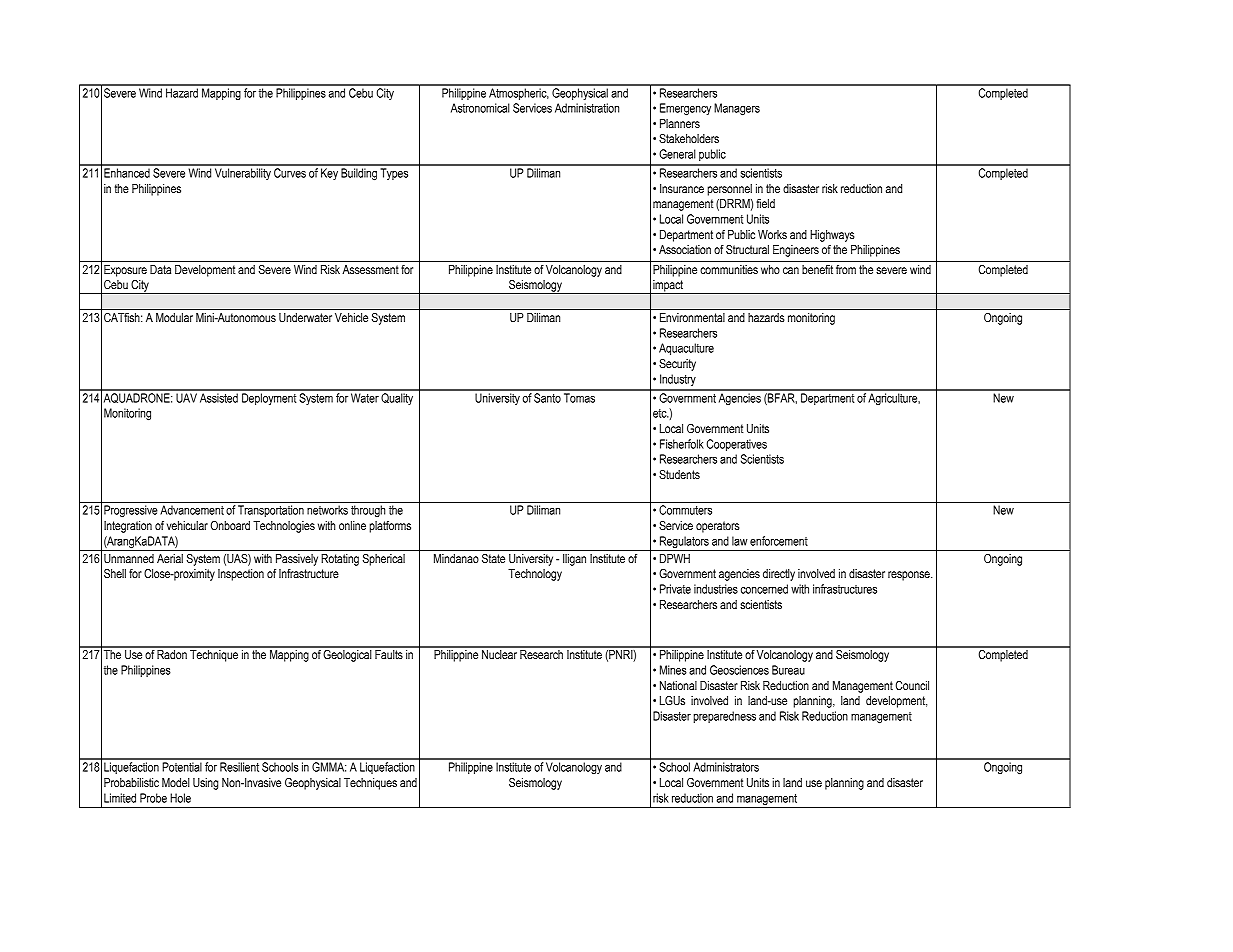  I want to click on Managers, so click(737, 109).
